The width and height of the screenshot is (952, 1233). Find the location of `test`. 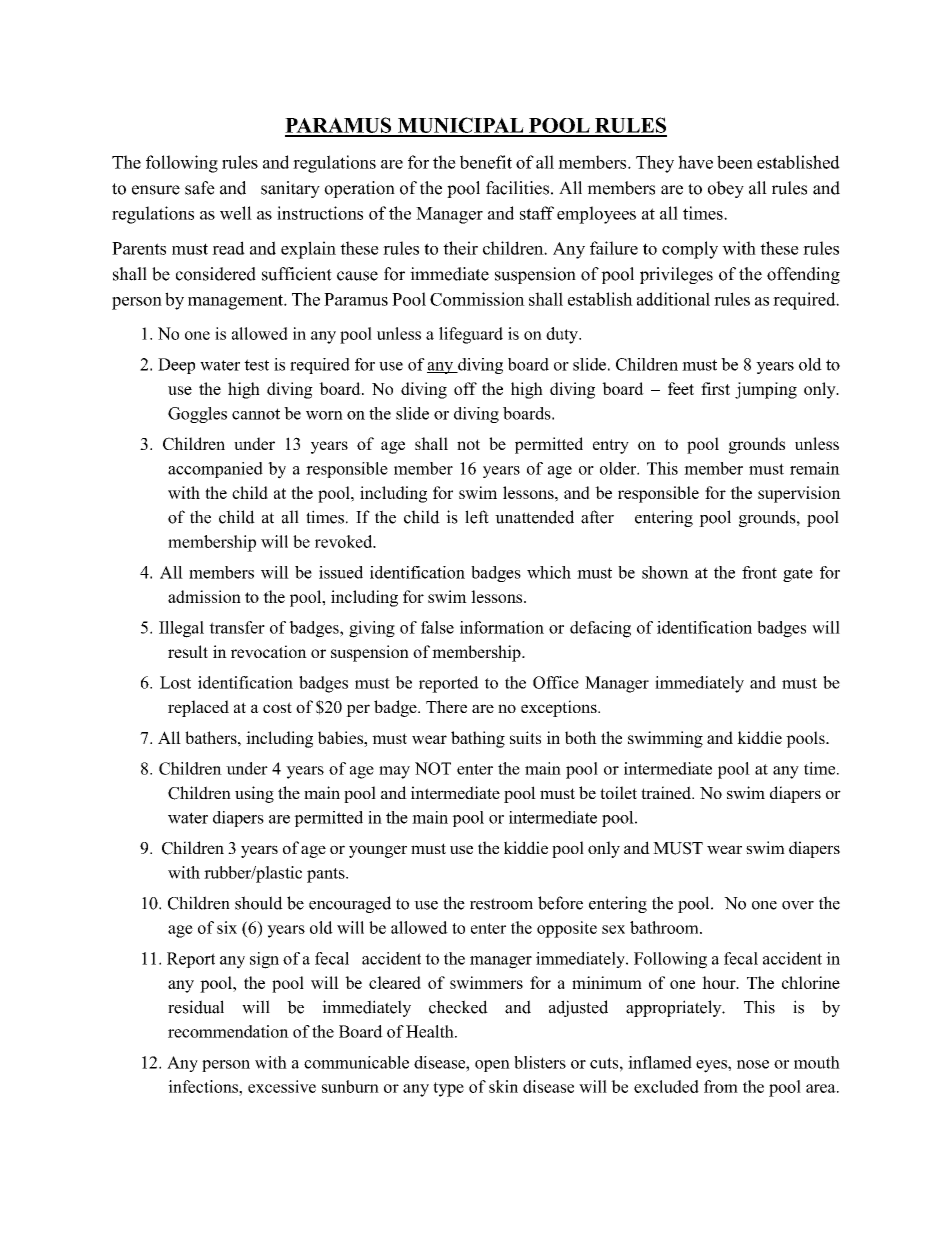

test is located at coordinates (256, 365).
